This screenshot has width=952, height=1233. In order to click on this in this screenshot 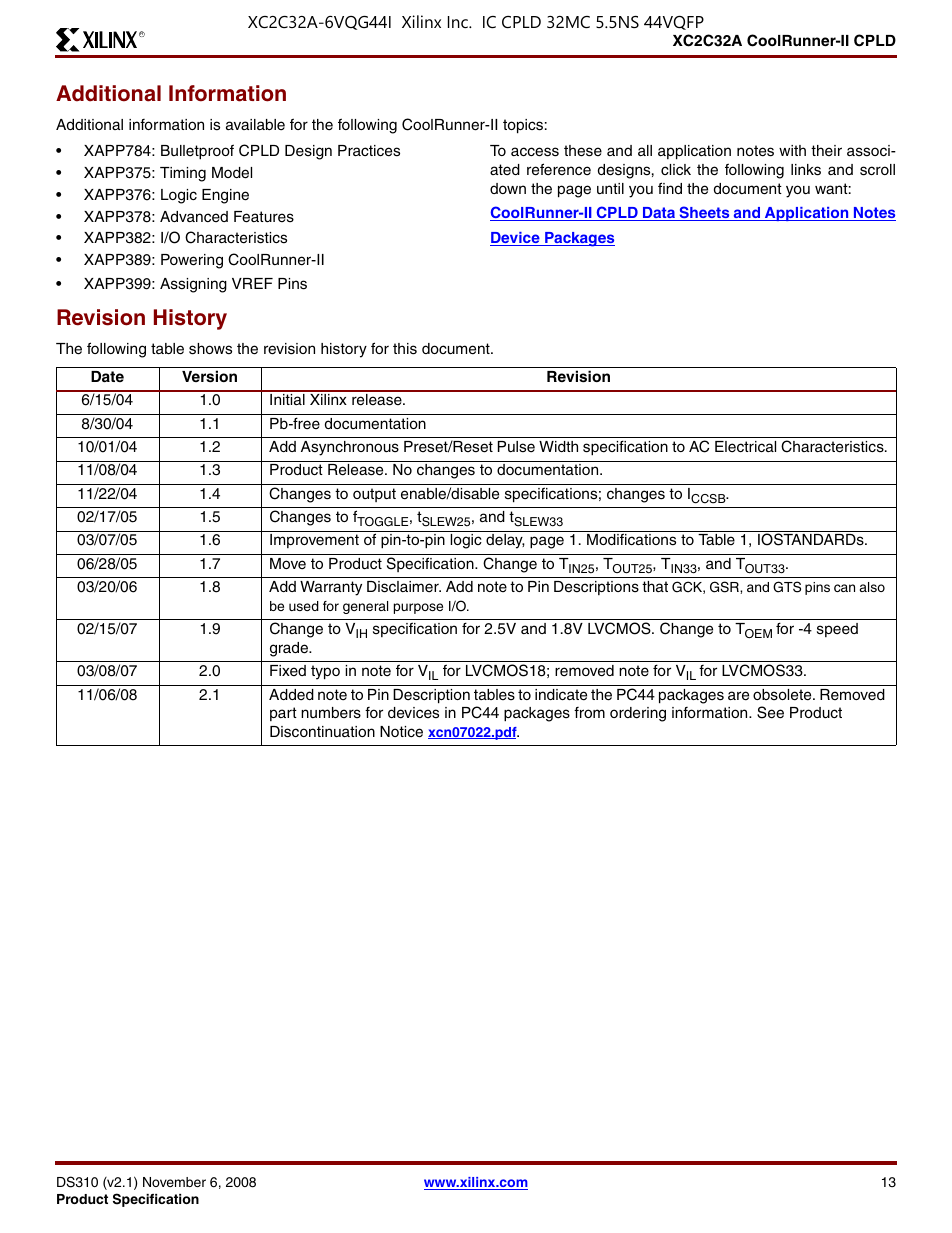, I will do `click(405, 349)`.
